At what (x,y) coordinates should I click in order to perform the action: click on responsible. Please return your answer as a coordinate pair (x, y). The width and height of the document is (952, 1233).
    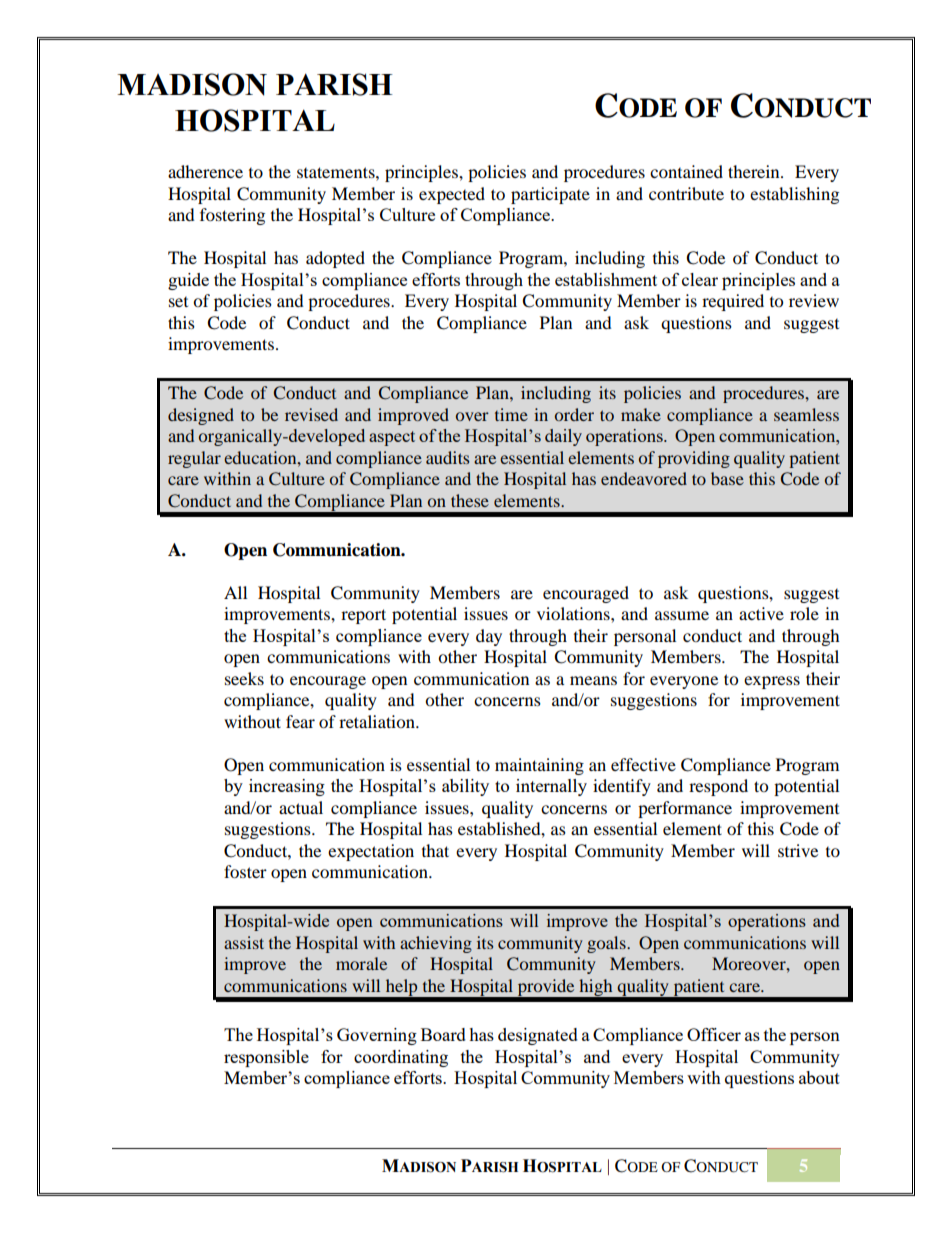
    Looking at the image, I should click on (266, 1058).
